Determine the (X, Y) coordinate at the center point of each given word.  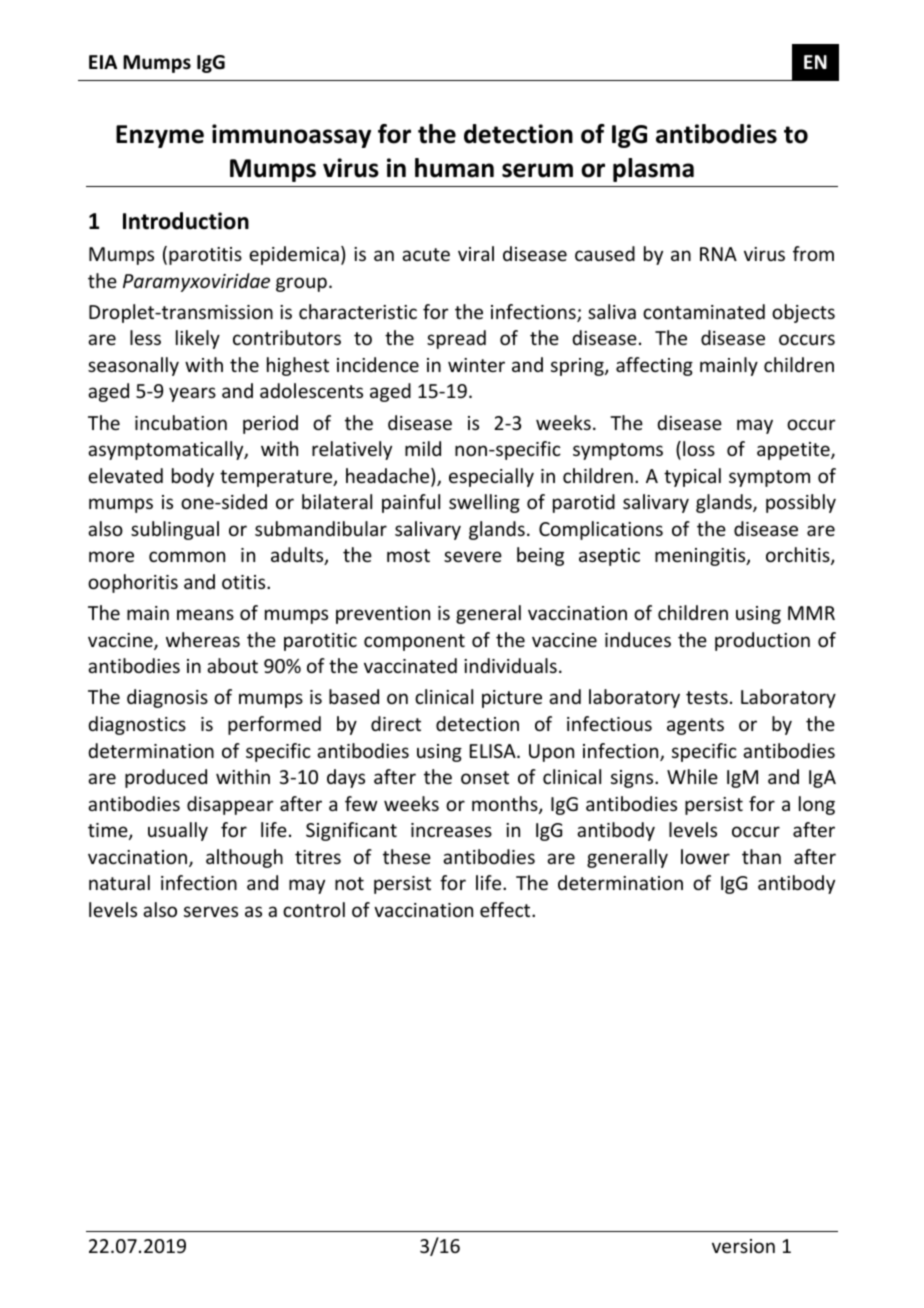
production (762, 641)
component (414, 642)
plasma (653, 170)
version (743, 1246)
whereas (203, 639)
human (454, 168)
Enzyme (160, 136)
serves (211, 911)
